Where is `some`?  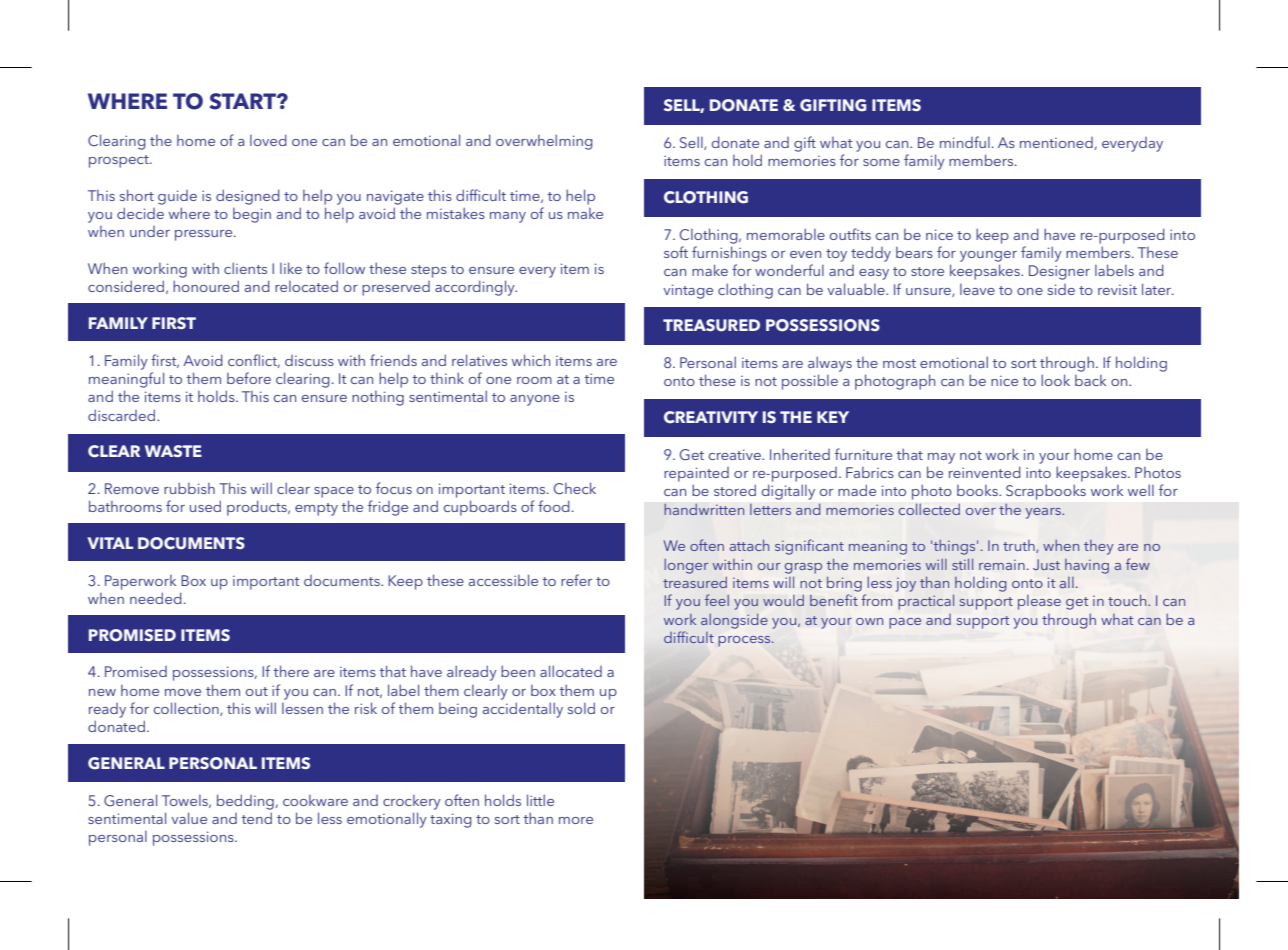 some is located at coordinates (881, 162).
